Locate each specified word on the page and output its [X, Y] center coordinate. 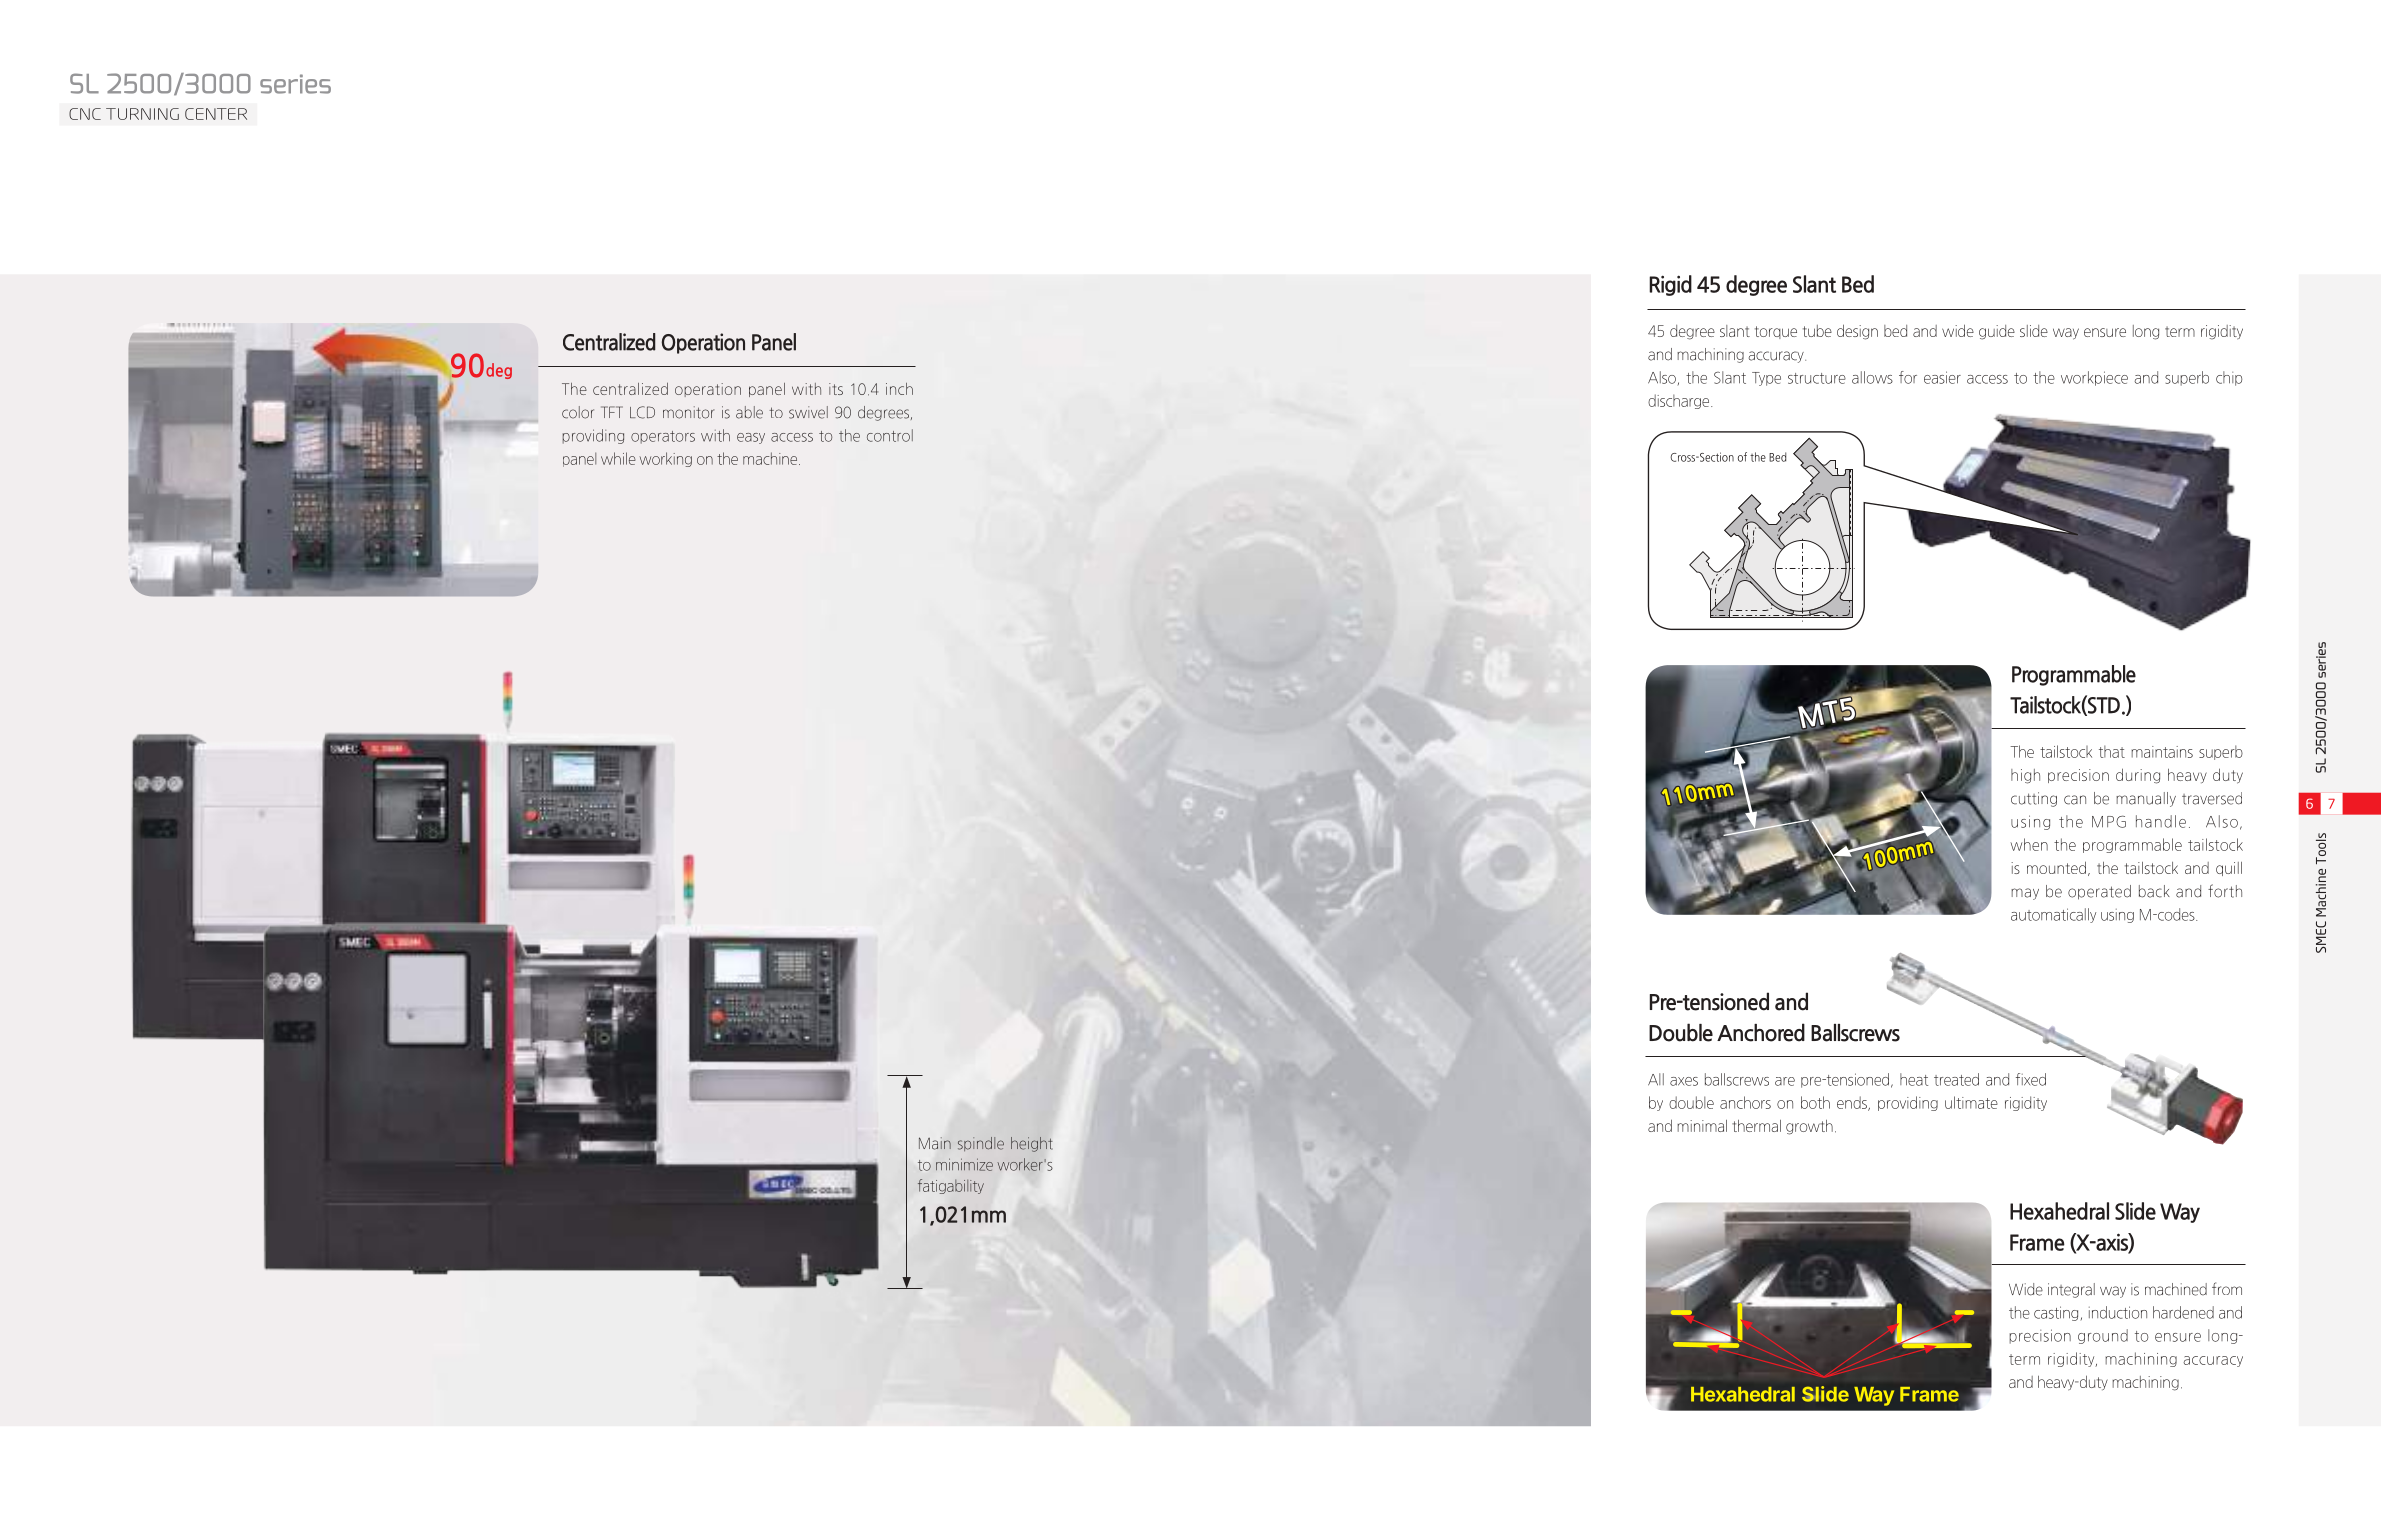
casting [2056, 1313]
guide [1997, 332]
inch [899, 389]
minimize [964, 1164]
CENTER [216, 114]
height [1031, 1144]
